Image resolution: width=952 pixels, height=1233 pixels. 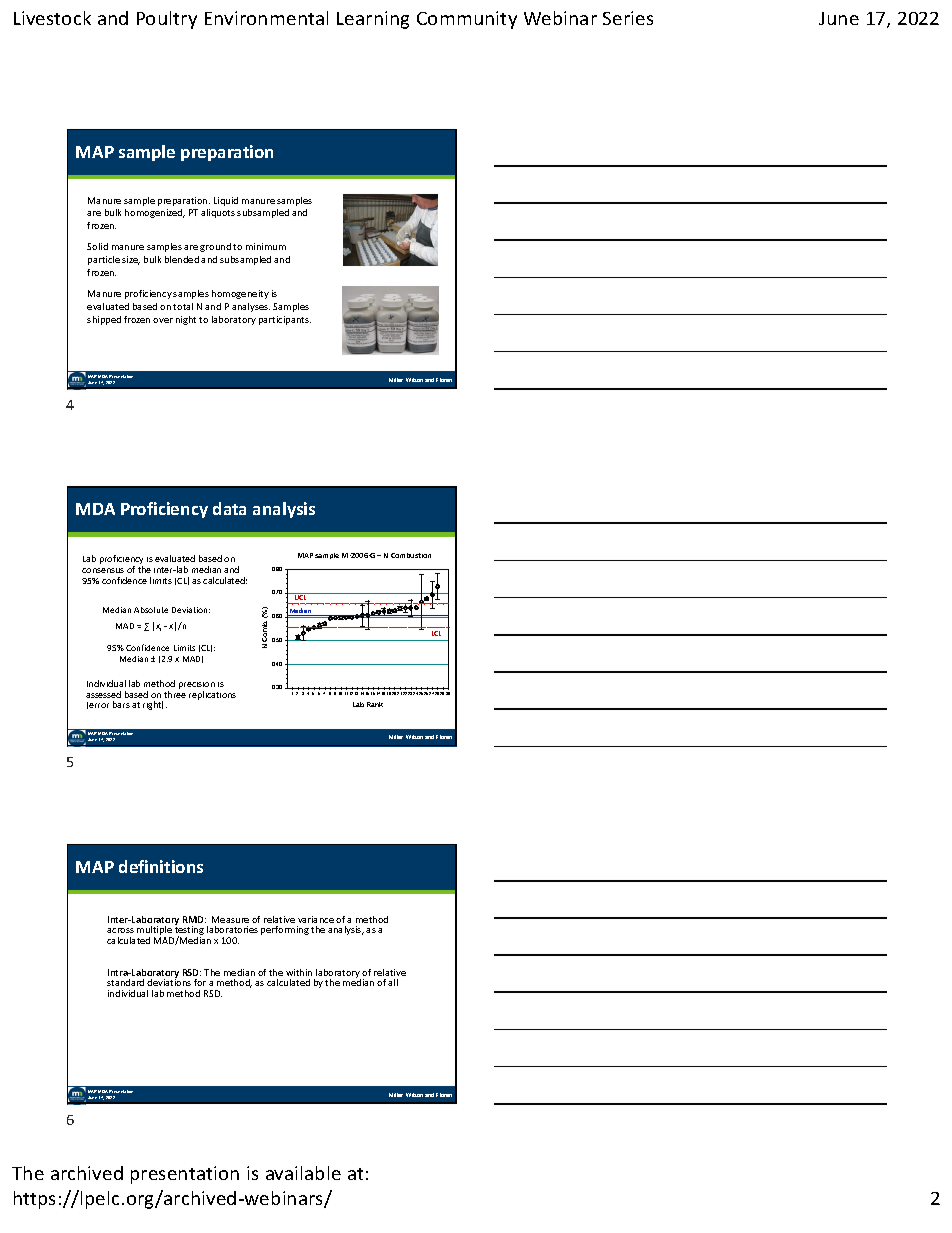 I want to click on Livestock, so click(x=52, y=18).
